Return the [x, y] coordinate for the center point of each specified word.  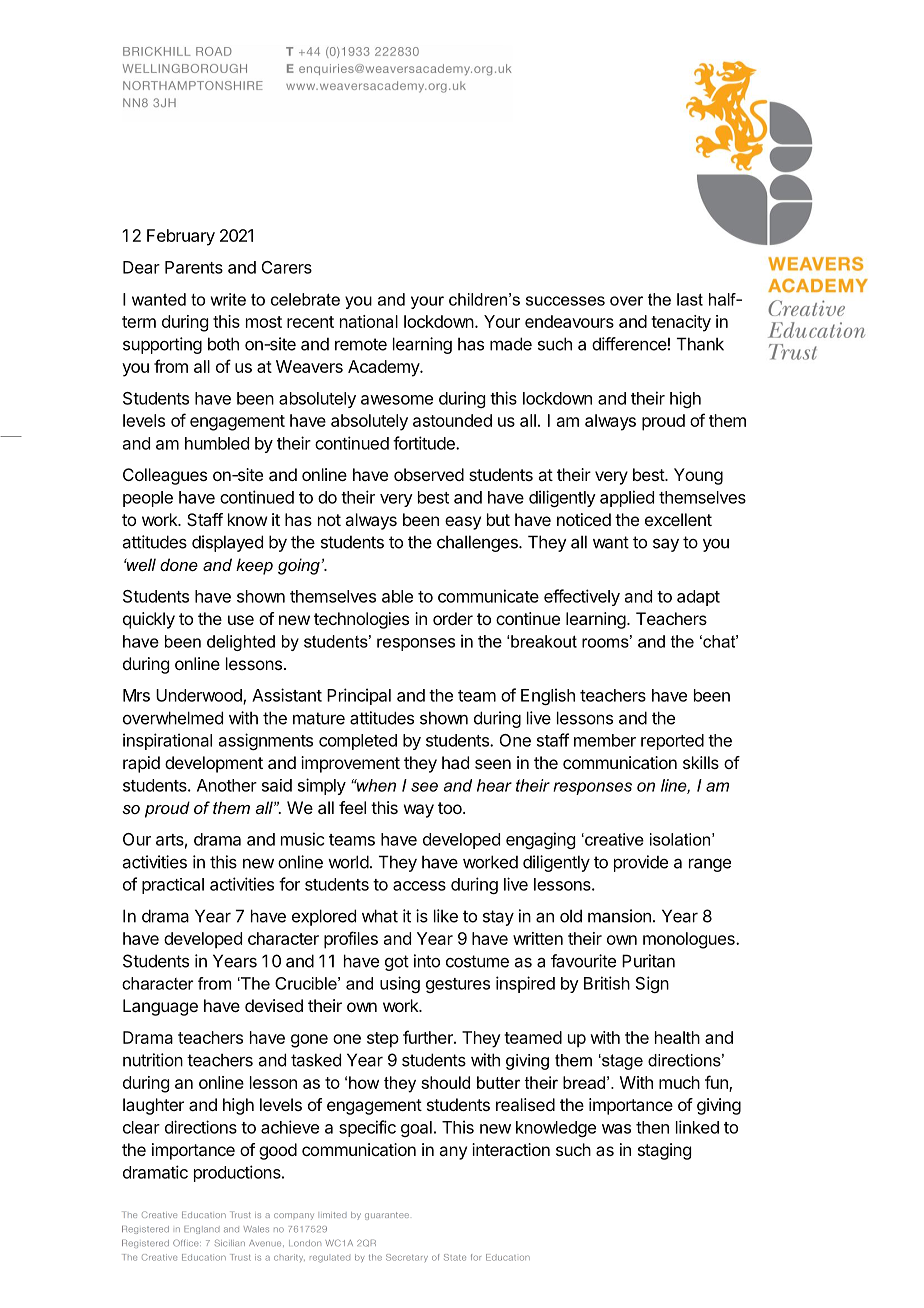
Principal [359, 696]
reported [672, 742]
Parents [194, 267]
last [690, 299]
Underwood [200, 696]
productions [238, 1173]
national [369, 321]
